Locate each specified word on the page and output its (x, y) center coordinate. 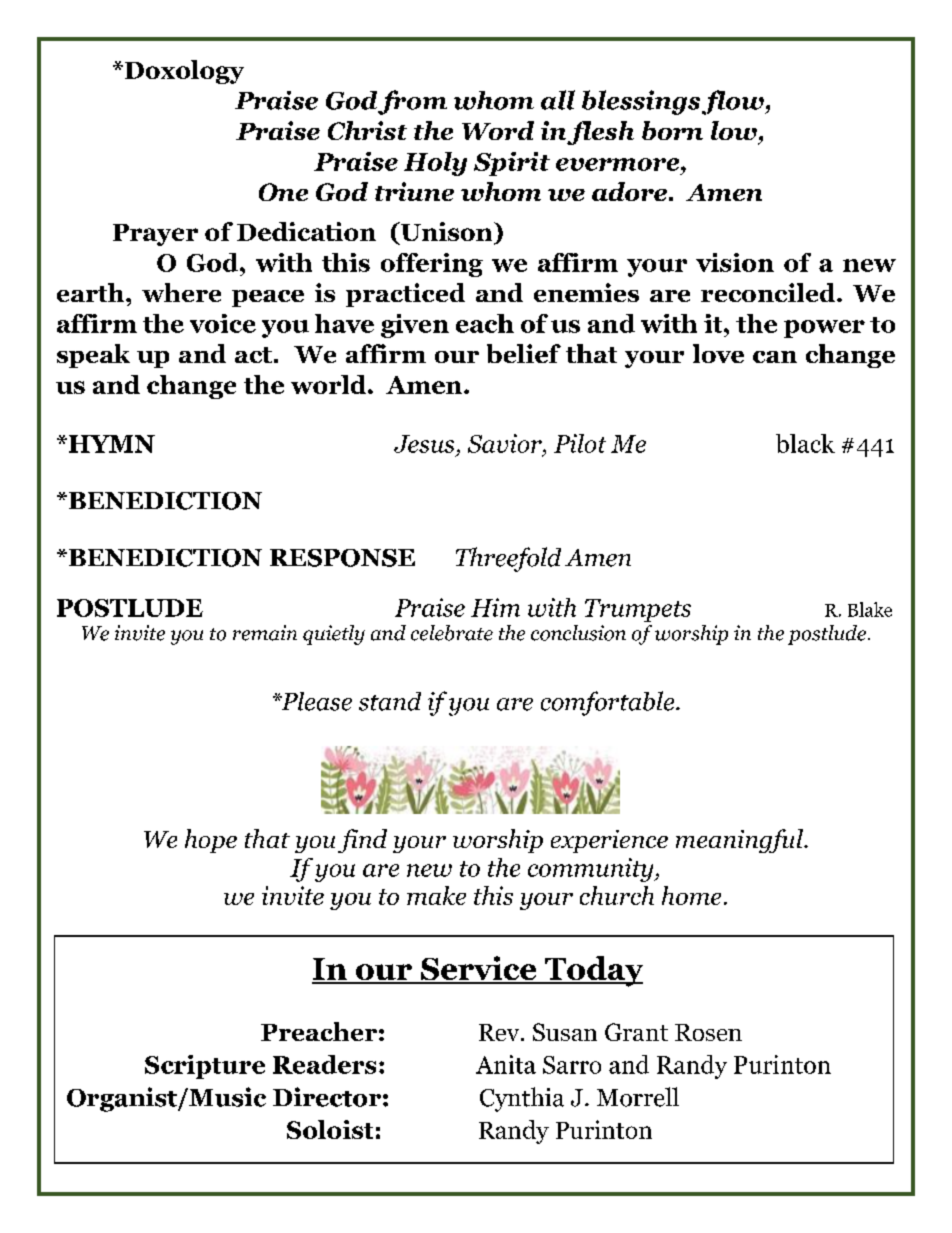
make (436, 895)
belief (524, 353)
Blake (870, 609)
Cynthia (522, 1099)
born (672, 130)
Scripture (205, 1067)
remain (265, 633)
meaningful (740, 841)
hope (211, 841)
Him (495, 607)
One (283, 192)
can (775, 357)
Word (498, 130)
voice (223, 323)
